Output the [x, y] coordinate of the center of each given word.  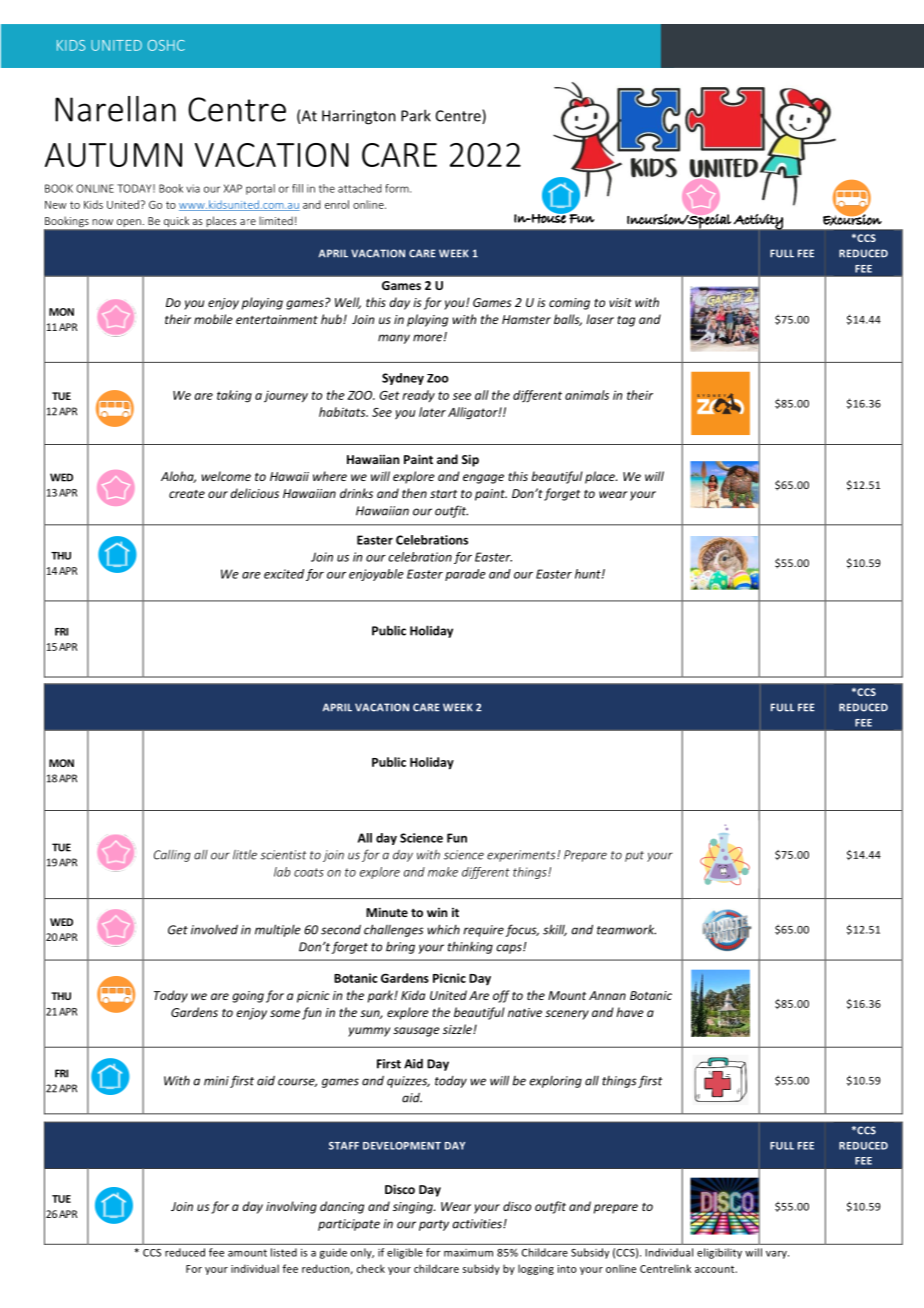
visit [620, 302]
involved [214, 929]
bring [400, 947]
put [634, 856]
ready [418, 396]
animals [587, 395]
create [187, 494]
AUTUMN [113, 155]
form [398, 188]
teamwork [626, 929]
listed [284, 1252]
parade [465, 575]
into [567, 1269]
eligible [405, 1253]
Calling [172, 856]
